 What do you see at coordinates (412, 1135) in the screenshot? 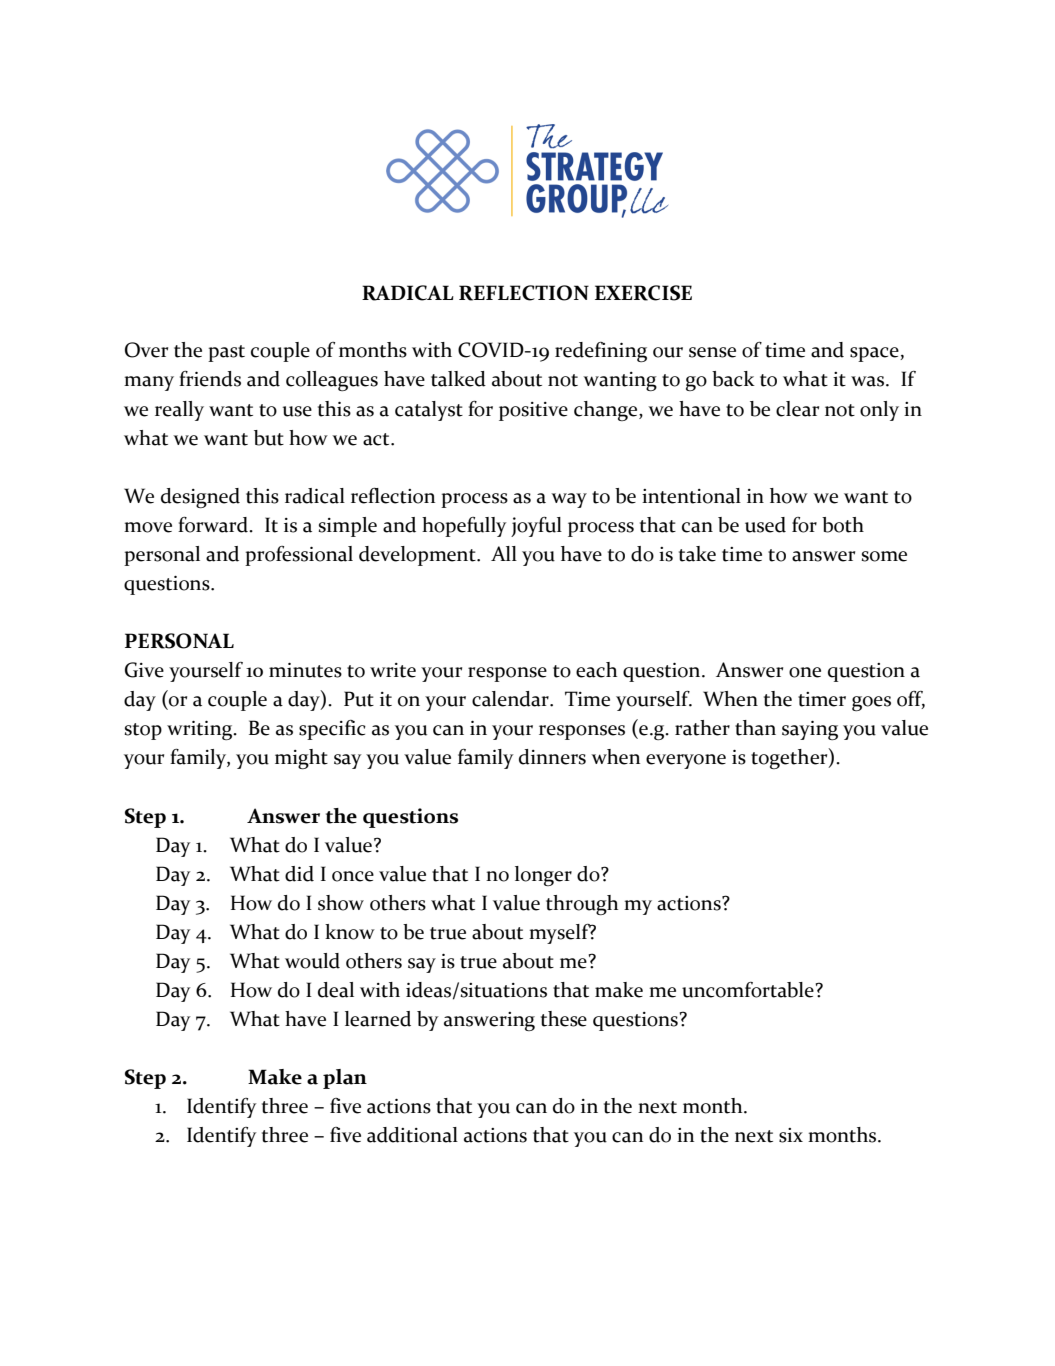
I see `additional` at bounding box center [412, 1135].
